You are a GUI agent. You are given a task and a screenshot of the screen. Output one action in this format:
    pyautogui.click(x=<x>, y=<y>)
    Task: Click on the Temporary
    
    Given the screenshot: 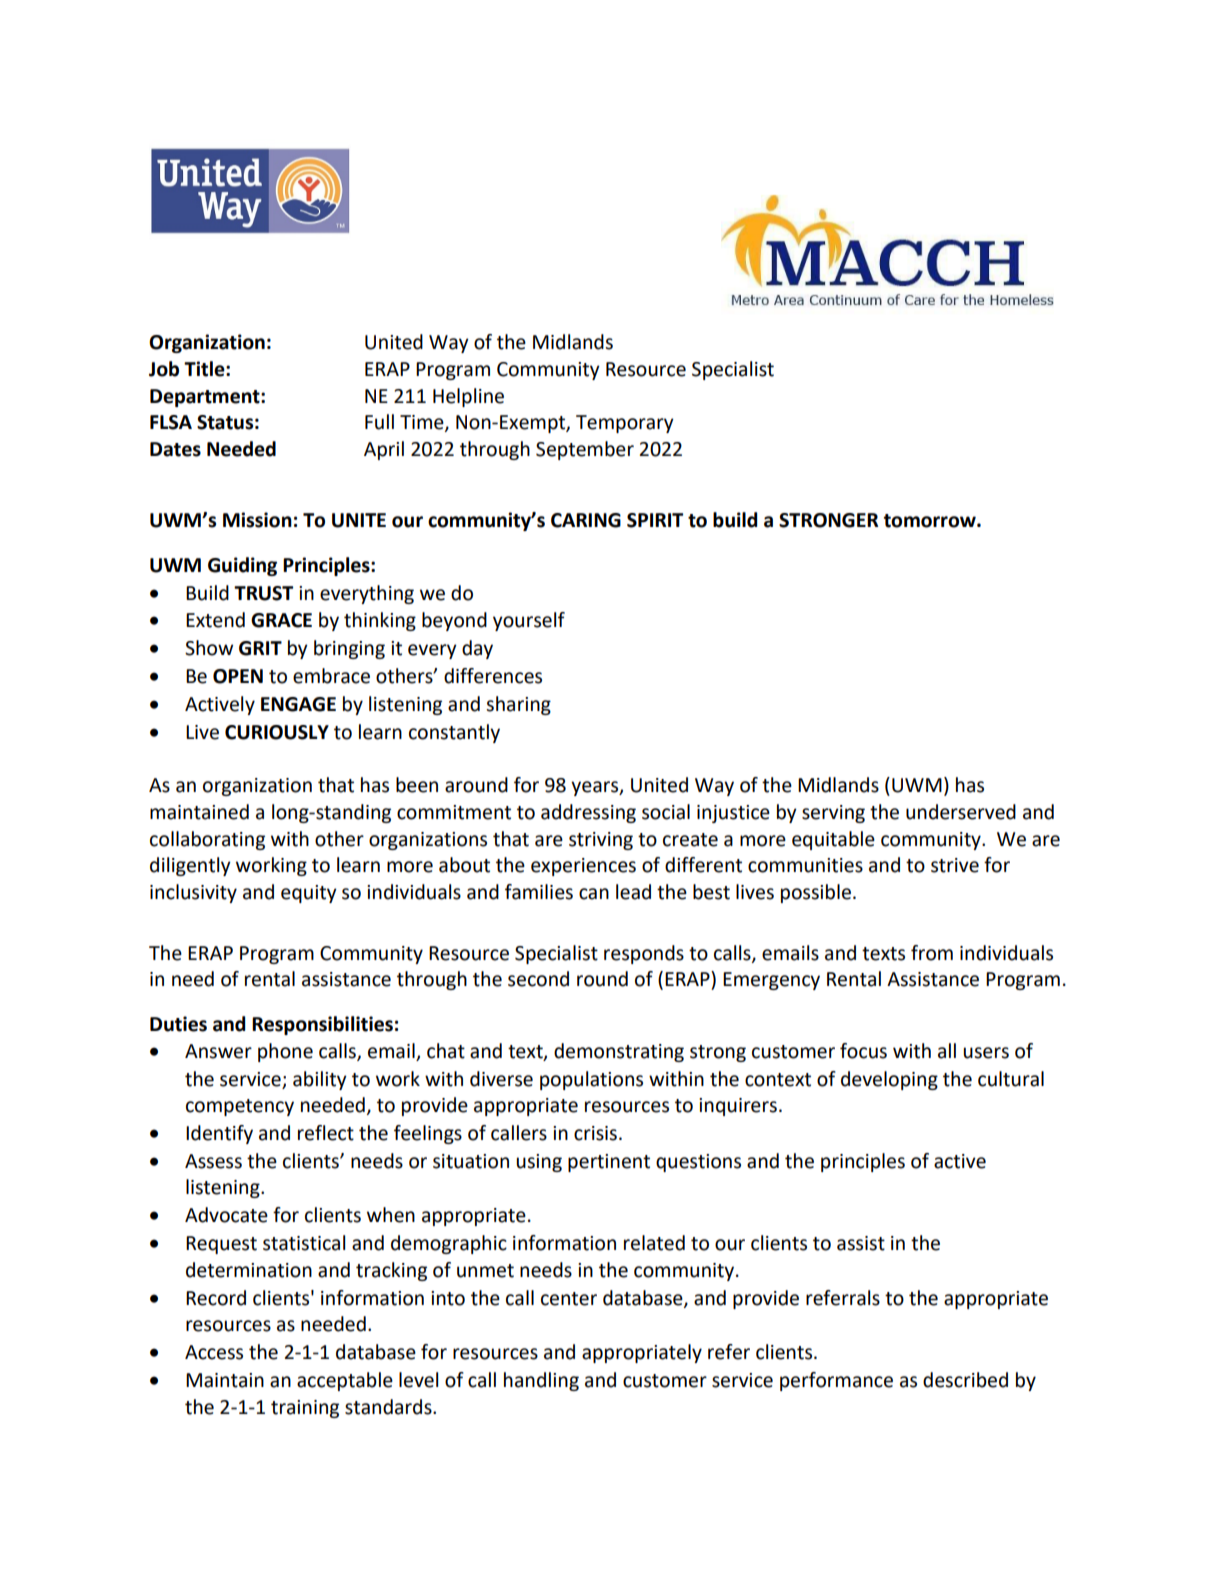 What is the action you would take?
    pyautogui.click(x=625, y=424)
